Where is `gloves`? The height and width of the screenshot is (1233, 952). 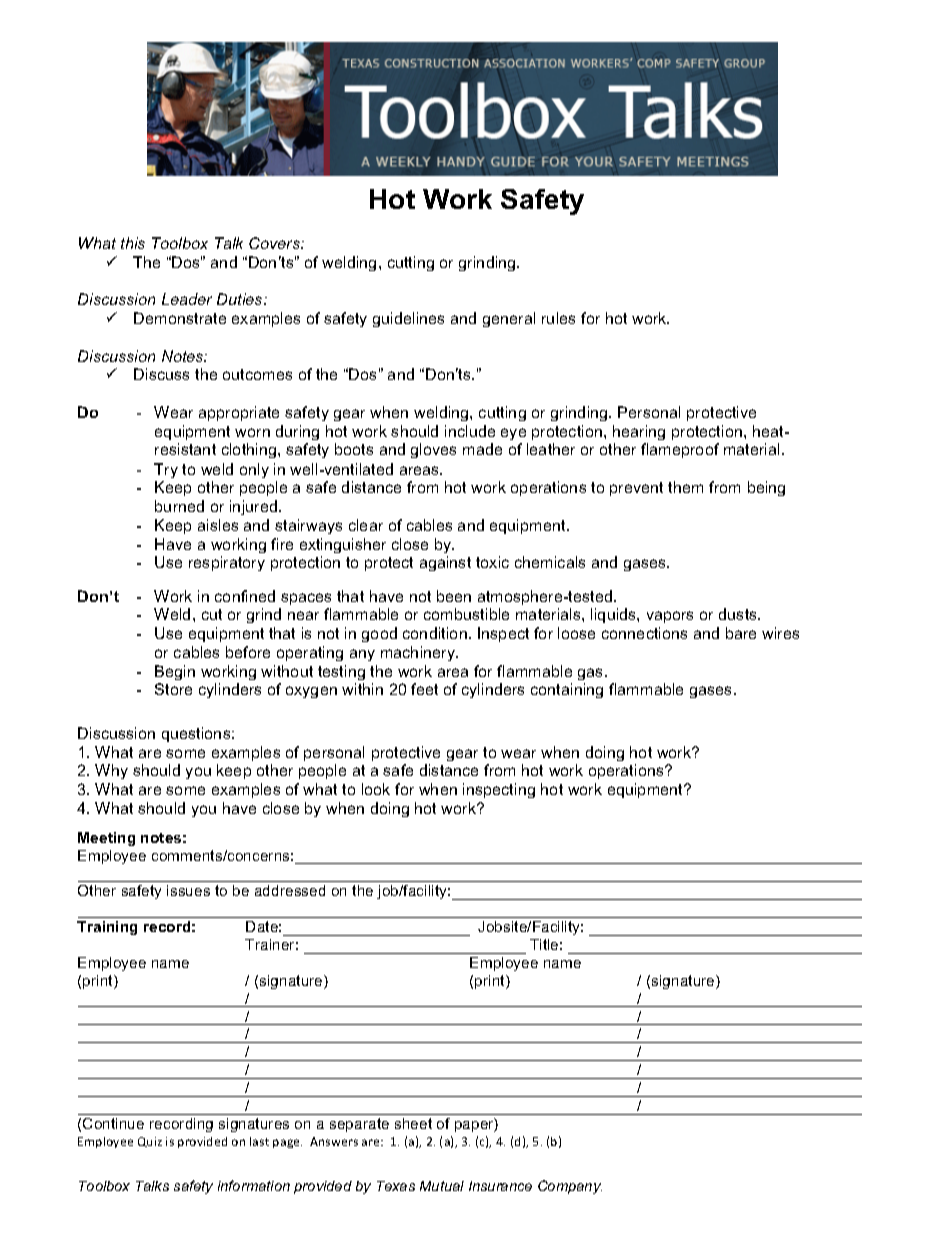 gloves is located at coordinates (433, 450).
